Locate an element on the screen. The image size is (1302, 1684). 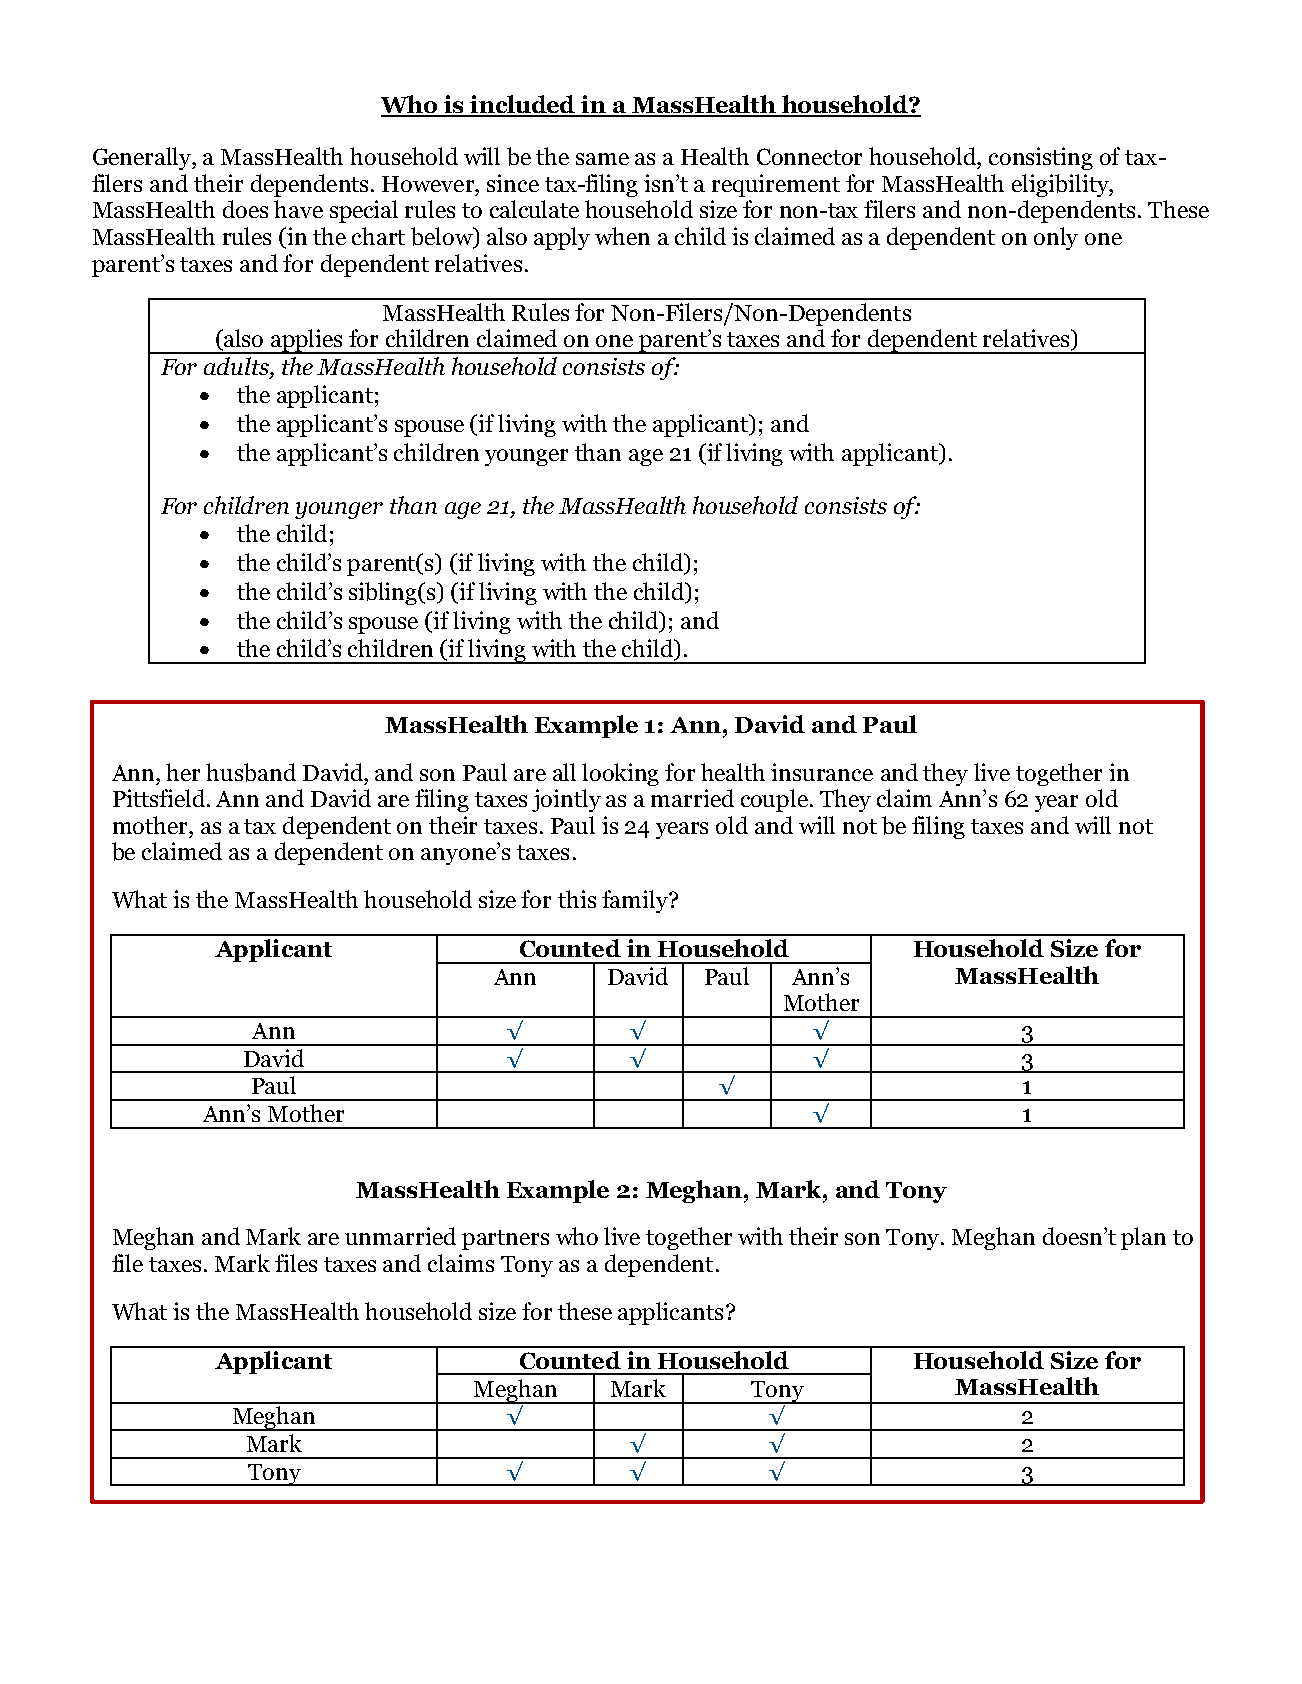
consisting is located at coordinates (1041, 158).
